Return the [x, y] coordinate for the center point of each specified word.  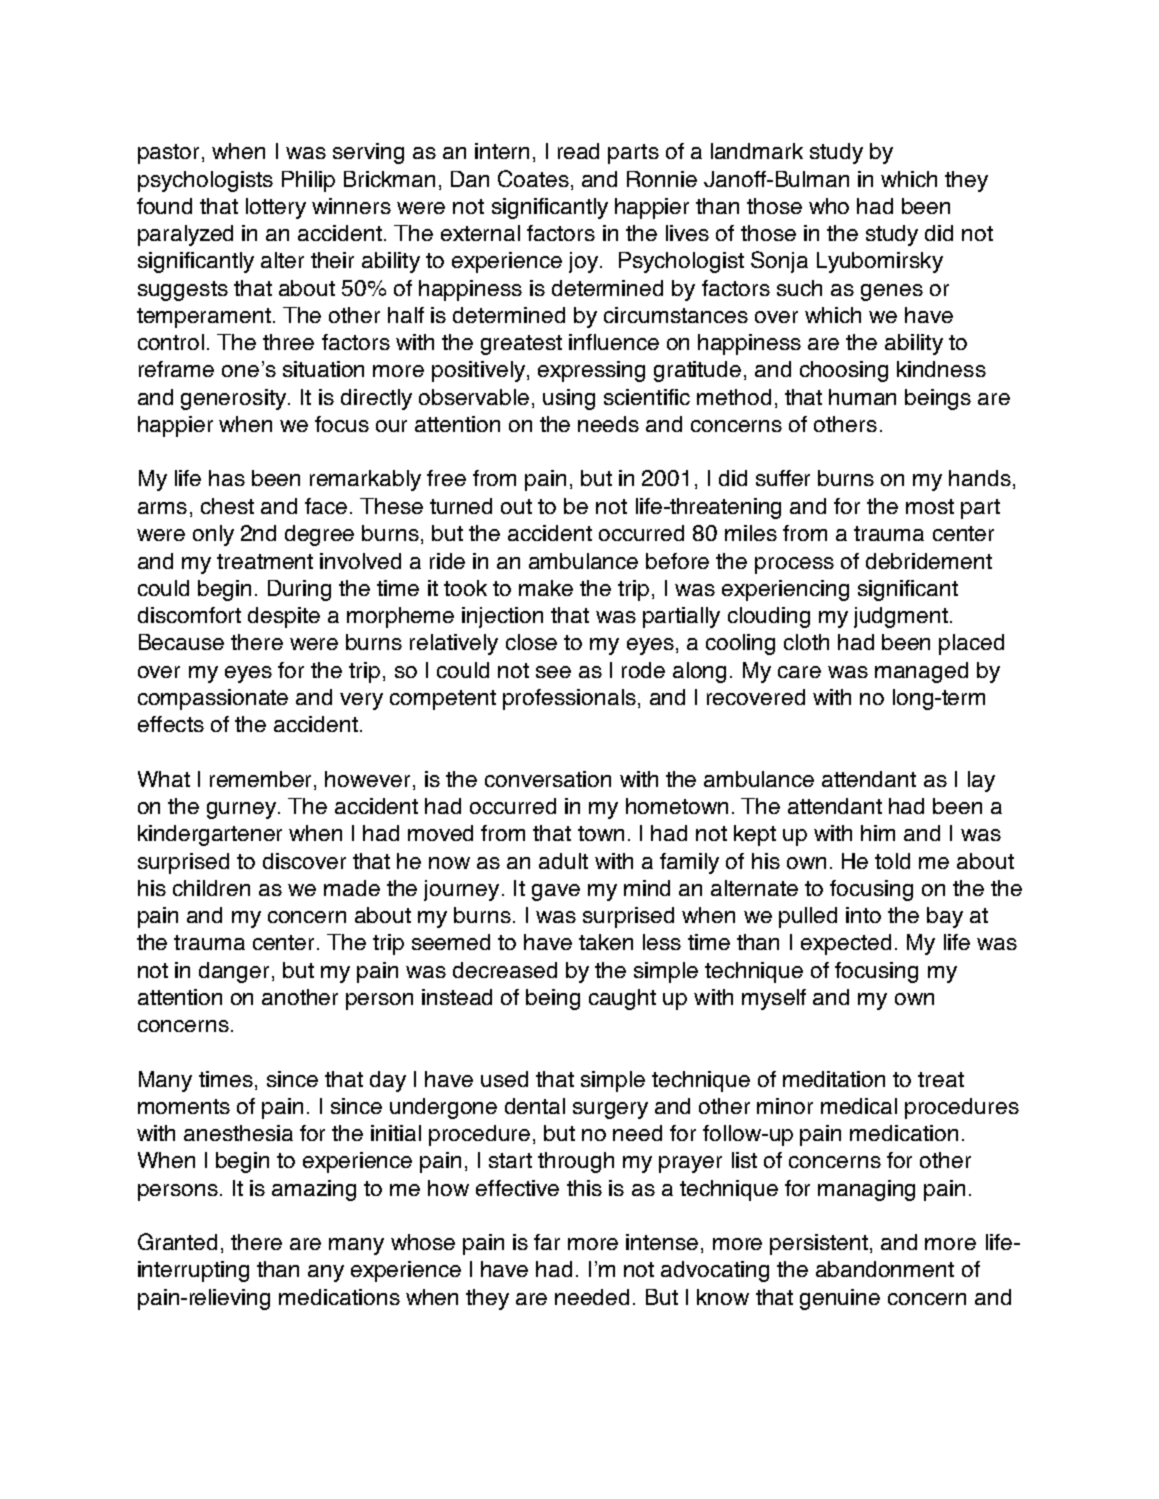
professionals [569, 699]
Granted [177, 1241]
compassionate [213, 699]
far [547, 1242]
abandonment [885, 1269]
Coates [533, 178]
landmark [757, 151]
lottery [276, 208]
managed [921, 672]
